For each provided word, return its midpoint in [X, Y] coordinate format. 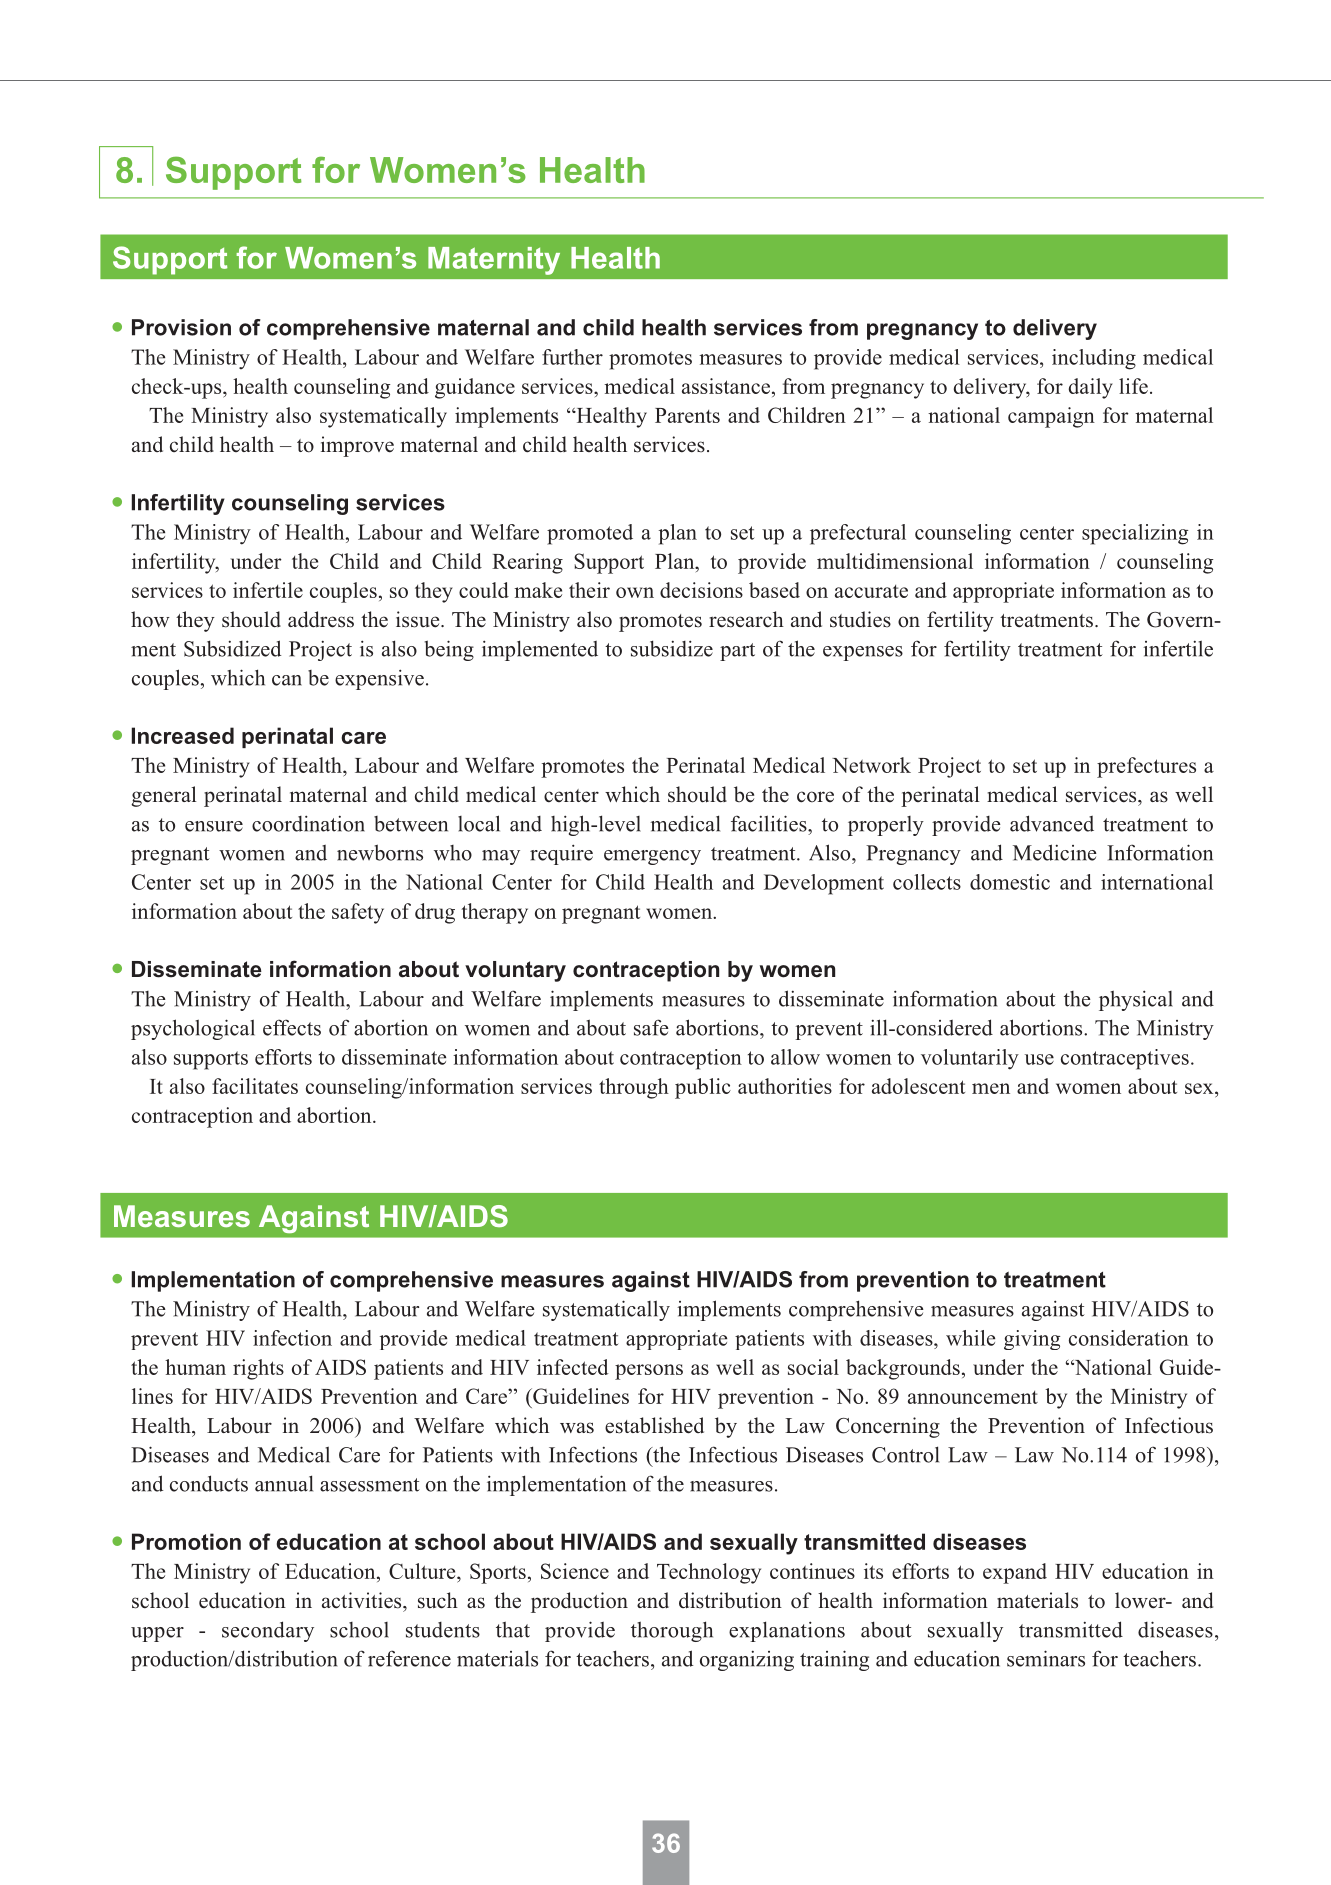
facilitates [255, 1086]
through [634, 1088]
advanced [1052, 823]
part [737, 652]
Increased [183, 735]
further [572, 357]
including [1094, 359]
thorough [672, 1631]
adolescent [918, 1086]
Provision [181, 327]
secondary [268, 1631]
